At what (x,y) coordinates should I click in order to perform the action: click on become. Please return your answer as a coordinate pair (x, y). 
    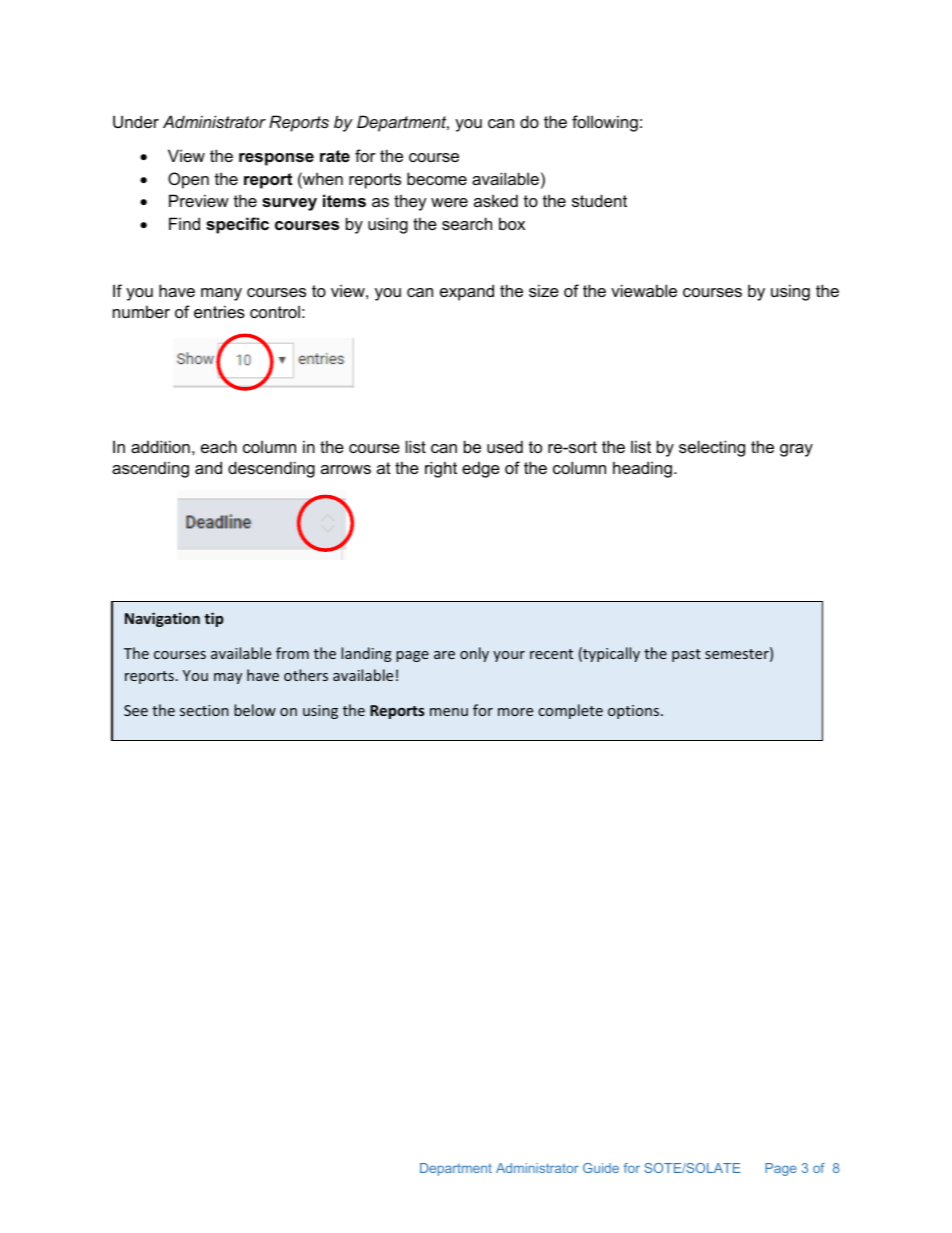
    Looking at the image, I should click on (437, 178).
